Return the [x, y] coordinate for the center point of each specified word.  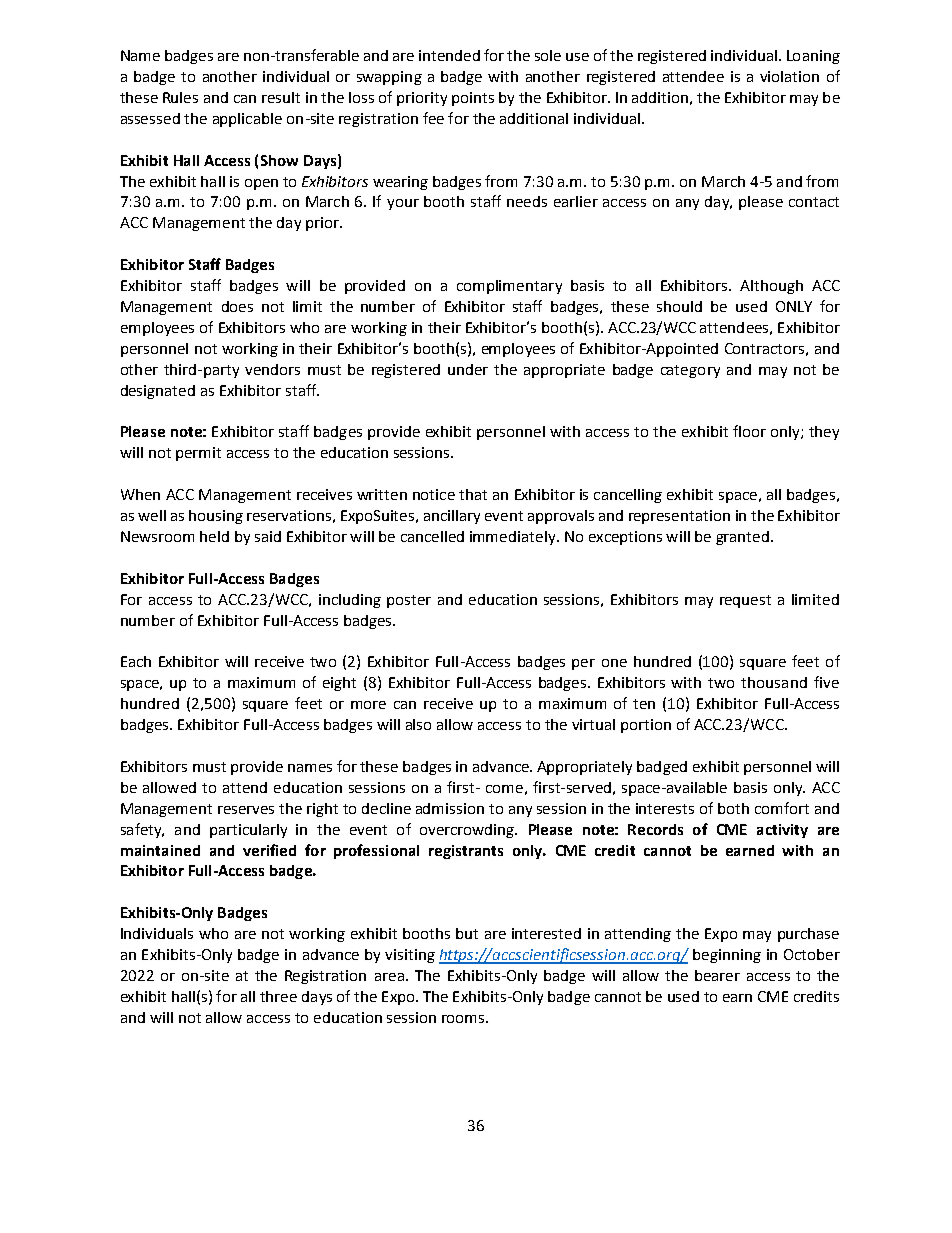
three [278, 996]
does [237, 306]
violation [789, 76]
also [418, 724]
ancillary [452, 517]
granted [742, 538]
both [733, 808]
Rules [180, 97]
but [467, 933]
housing [216, 517]
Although [771, 287]
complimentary [509, 287]
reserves [246, 810]
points [473, 99]
